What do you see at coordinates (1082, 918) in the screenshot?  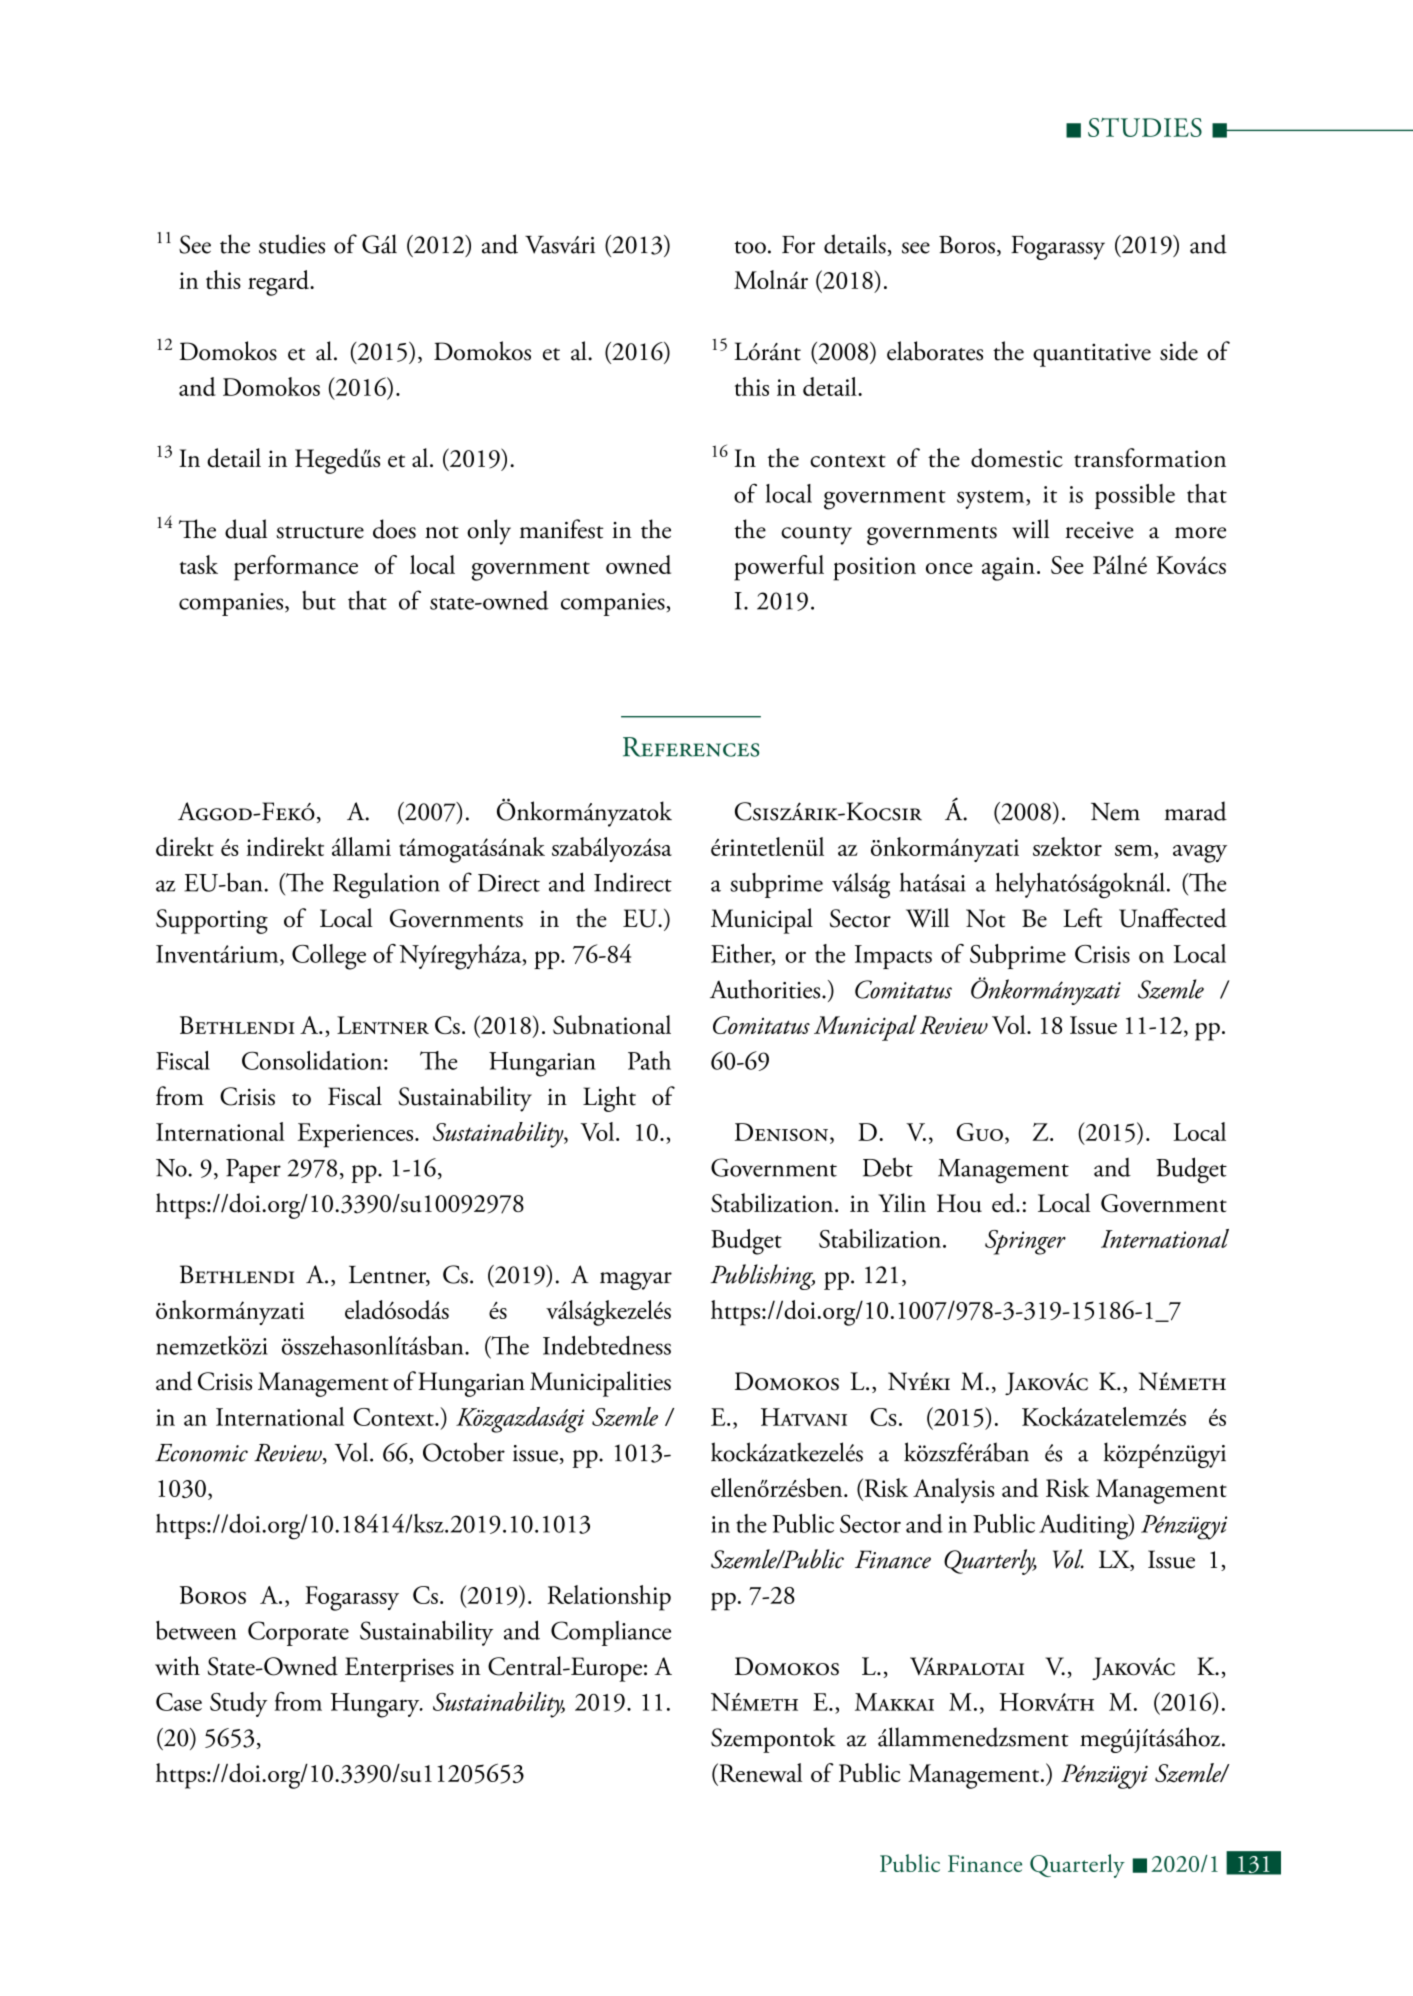 I see `Left` at bounding box center [1082, 918].
